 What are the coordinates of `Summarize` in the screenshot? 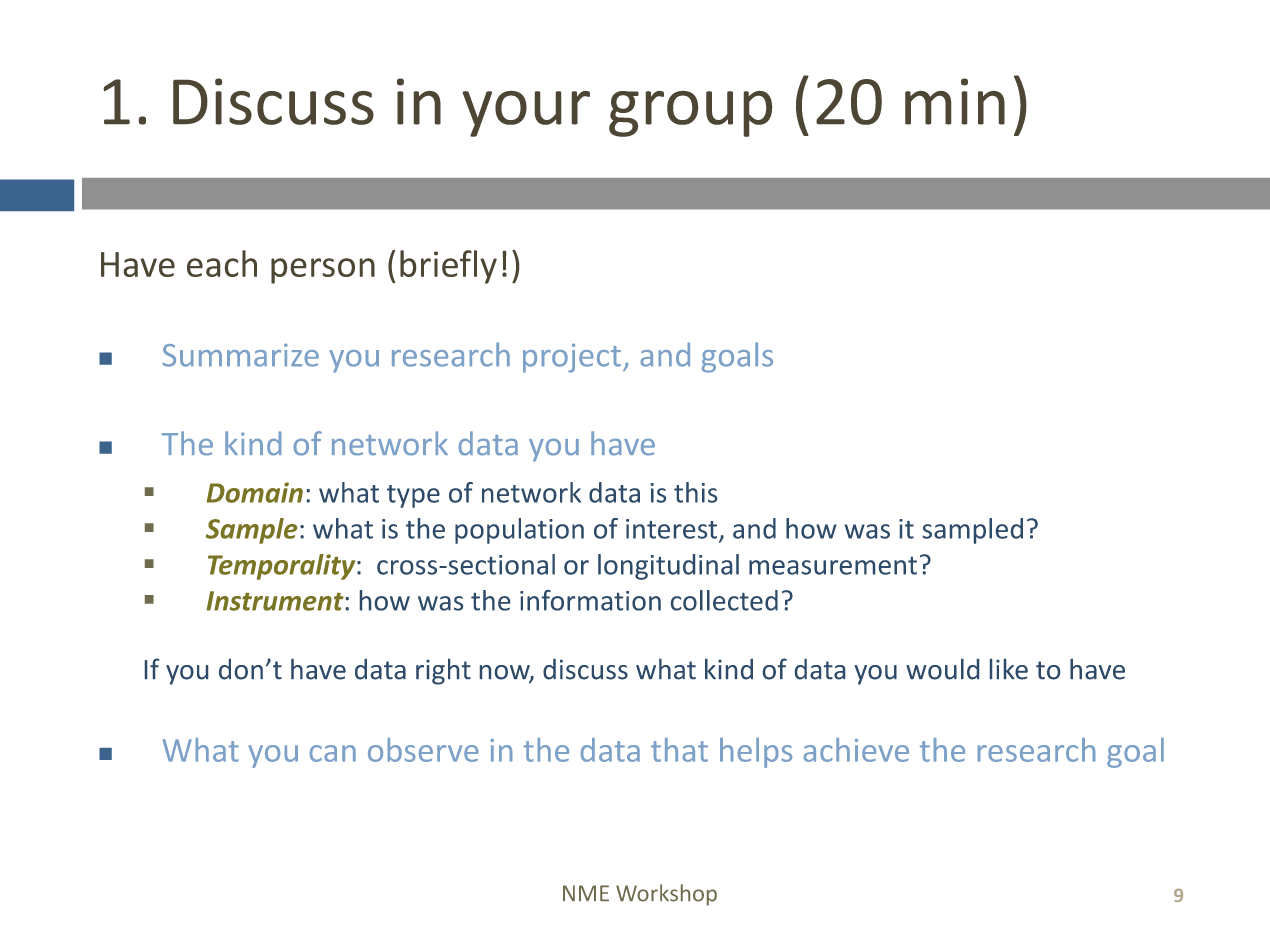 It's located at (241, 355).
